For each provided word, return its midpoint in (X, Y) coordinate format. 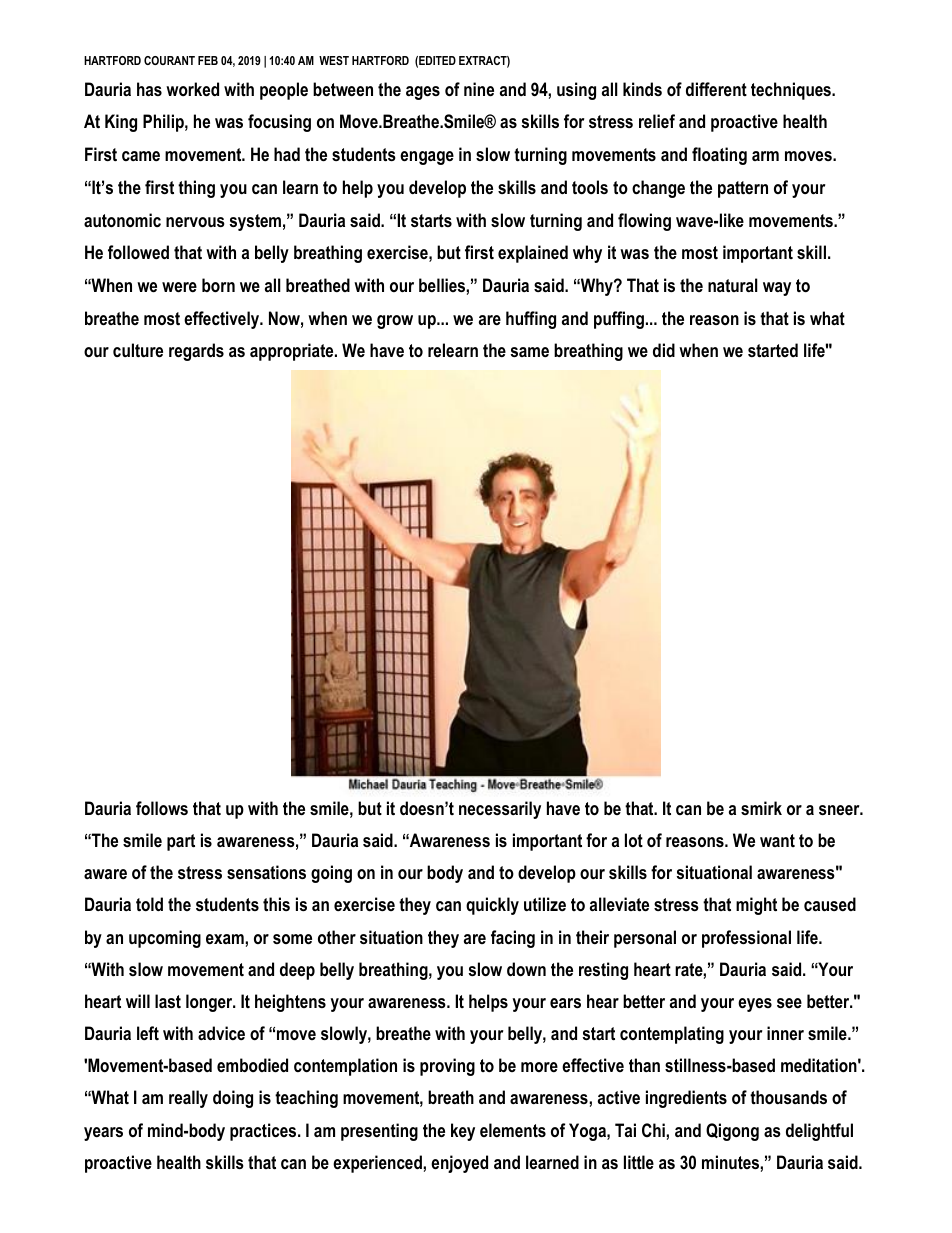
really (188, 1099)
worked (192, 89)
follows (162, 808)
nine (479, 89)
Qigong (732, 1132)
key (463, 1132)
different (716, 89)
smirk (761, 808)
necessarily (500, 810)
